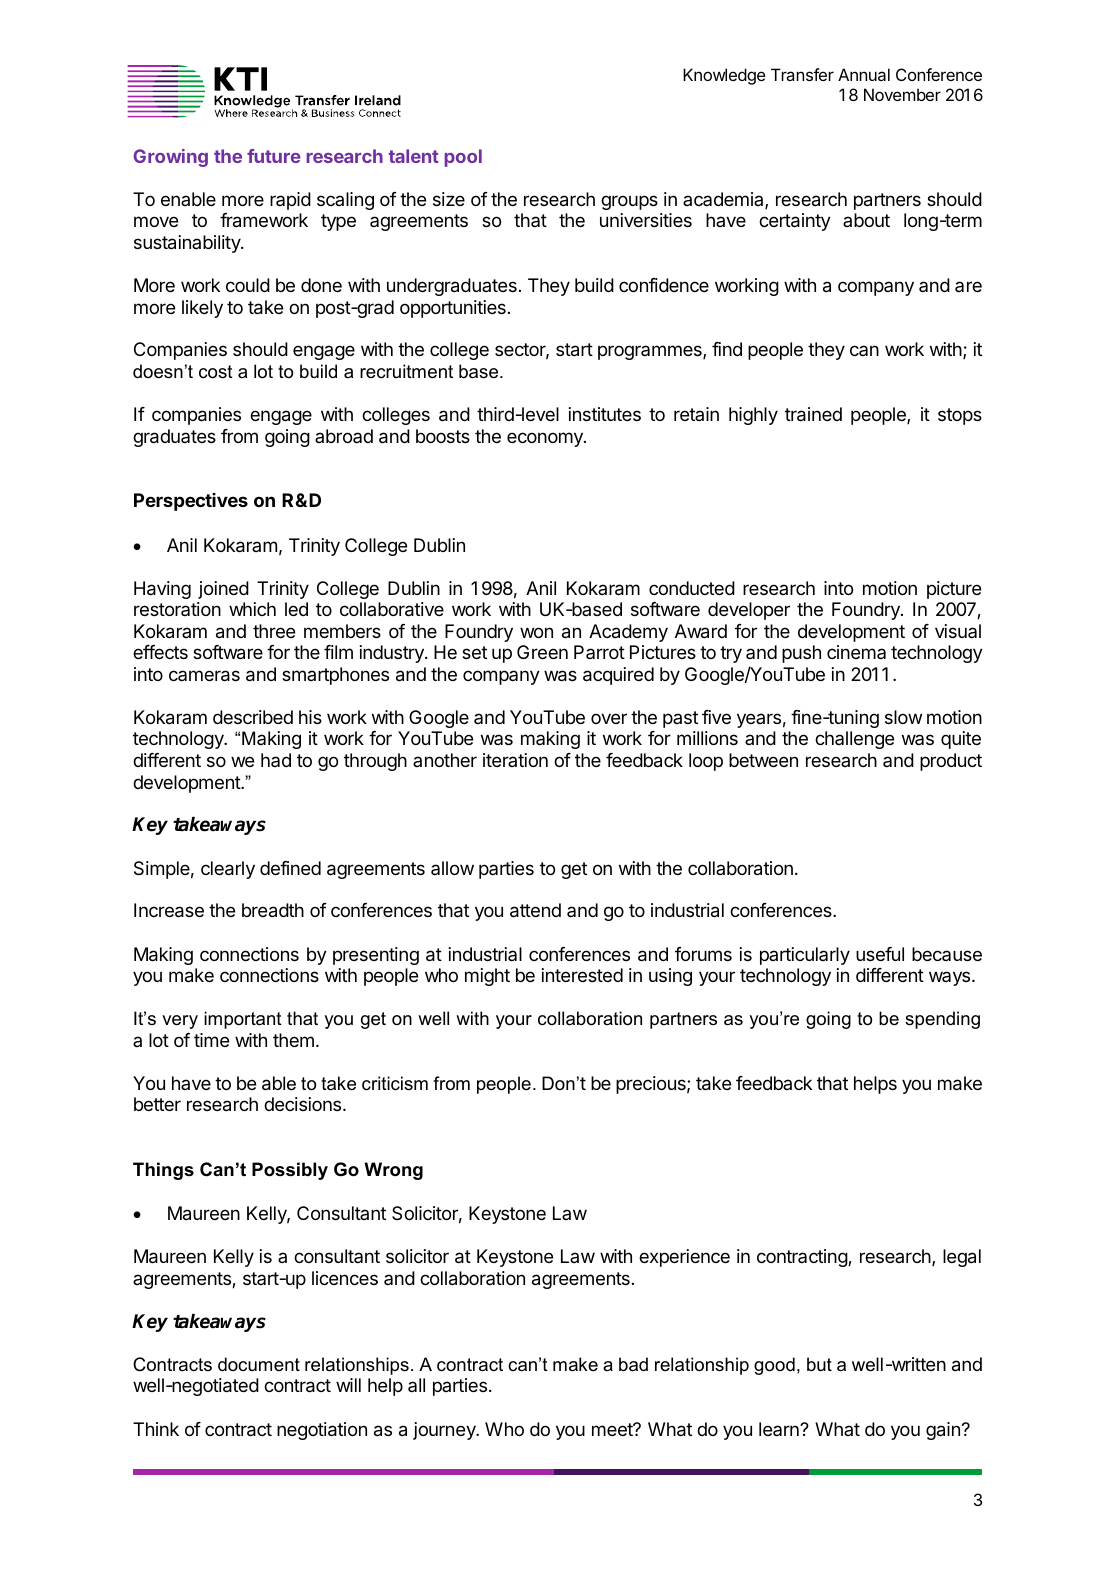  What do you see at coordinates (463, 158) in the screenshot?
I see `pool` at bounding box center [463, 158].
